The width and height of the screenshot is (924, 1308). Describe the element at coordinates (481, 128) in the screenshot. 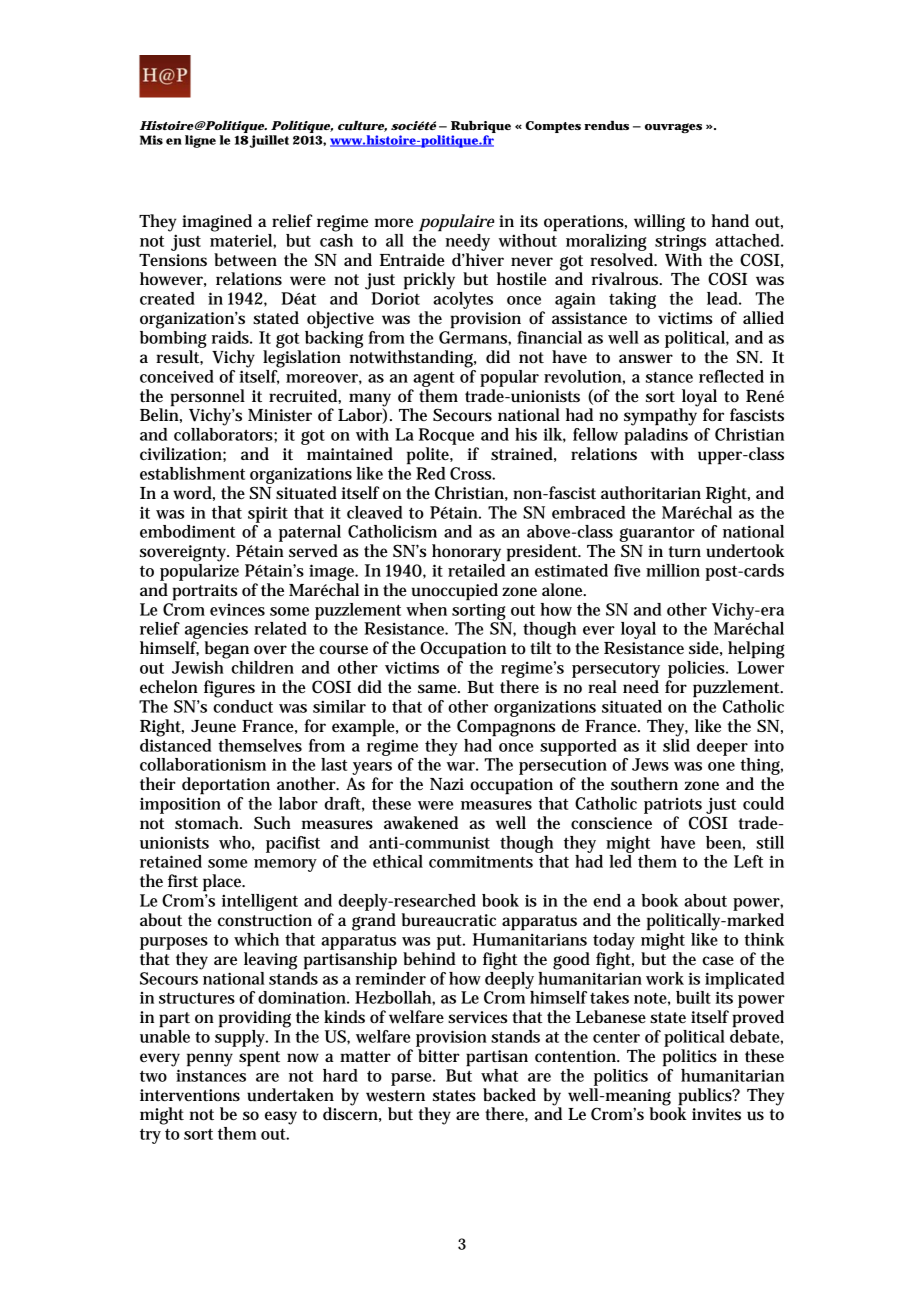

I see `Rubrique` at that location.
